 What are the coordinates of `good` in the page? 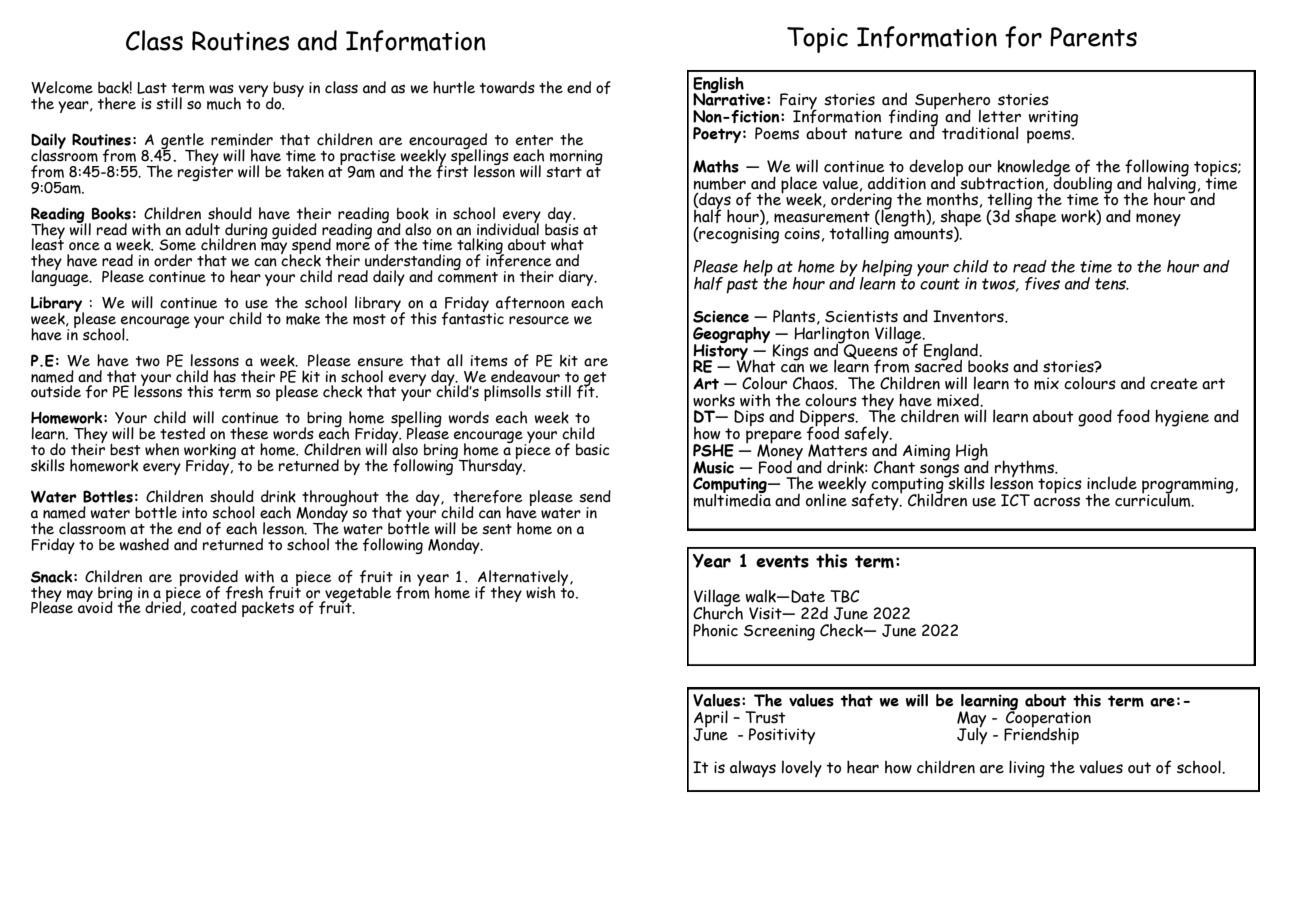 It's located at (1095, 418).
